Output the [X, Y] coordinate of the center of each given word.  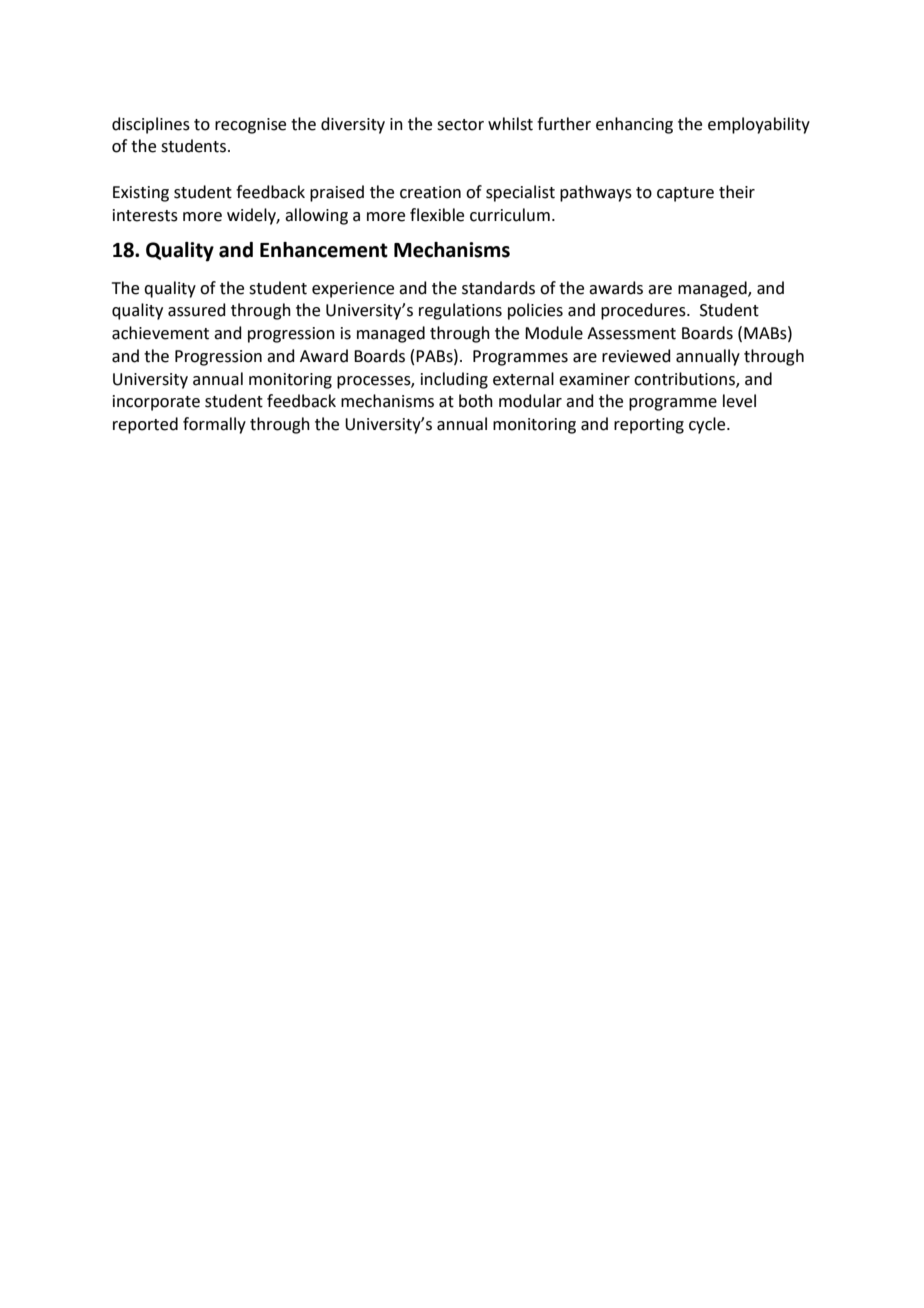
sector [460, 125]
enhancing [634, 125]
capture [685, 194]
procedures [644, 311]
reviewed [636, 356]
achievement [160, 333]
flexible [437, 215]
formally [214, 425]
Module [554, 333]
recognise [250, 126]
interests [145, 215]
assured [197, 310]
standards [498, 288]
